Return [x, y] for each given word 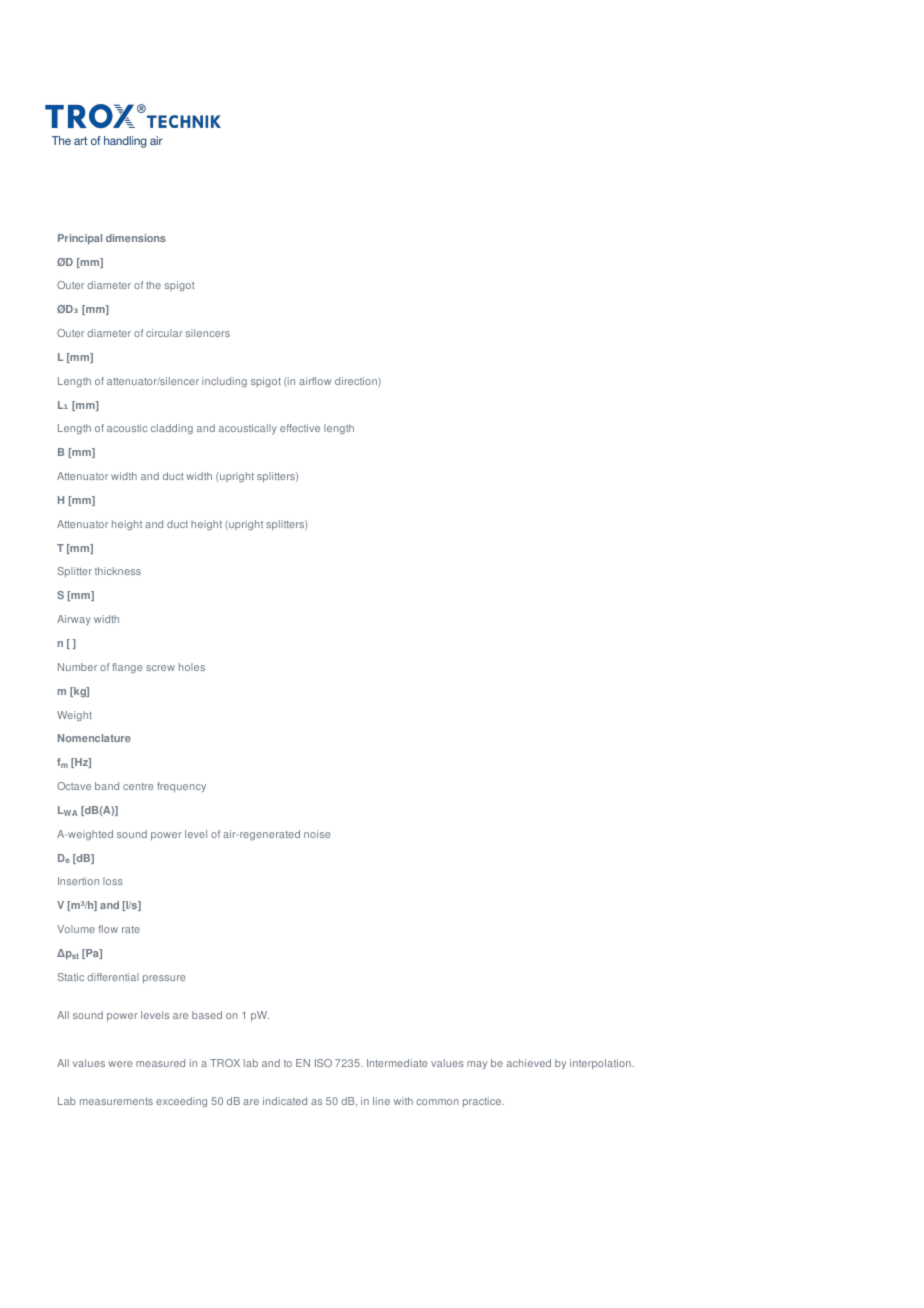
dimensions [136, 238]
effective [300, 428]
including [224, 382]
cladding [172, 429]
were [120, 1064]
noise [317, 834]
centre [138, 786]
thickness [118, 571]
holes [192, 667]
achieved [529, 1063]
